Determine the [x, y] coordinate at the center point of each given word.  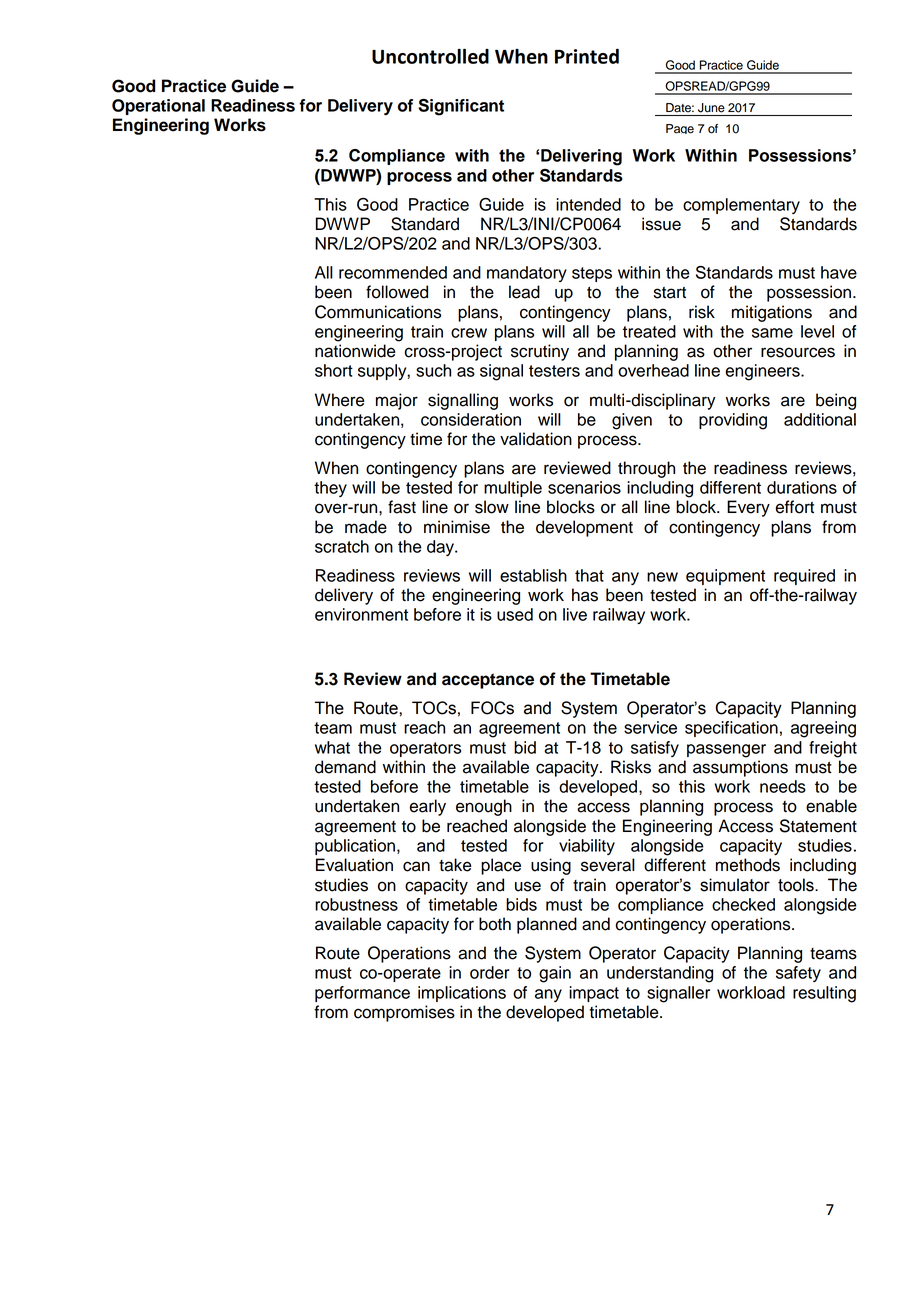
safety [798, 974]
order [490, 972]
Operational [158, 107]
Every [748, 508]
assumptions [740, 768]
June [711, 108]
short [334, 370]
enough [484, 807]
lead [524, 292]
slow [492, 507]
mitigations [772, 313]
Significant [461, 107]
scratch [342, 546]
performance [362, 994]
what [332, 747]
